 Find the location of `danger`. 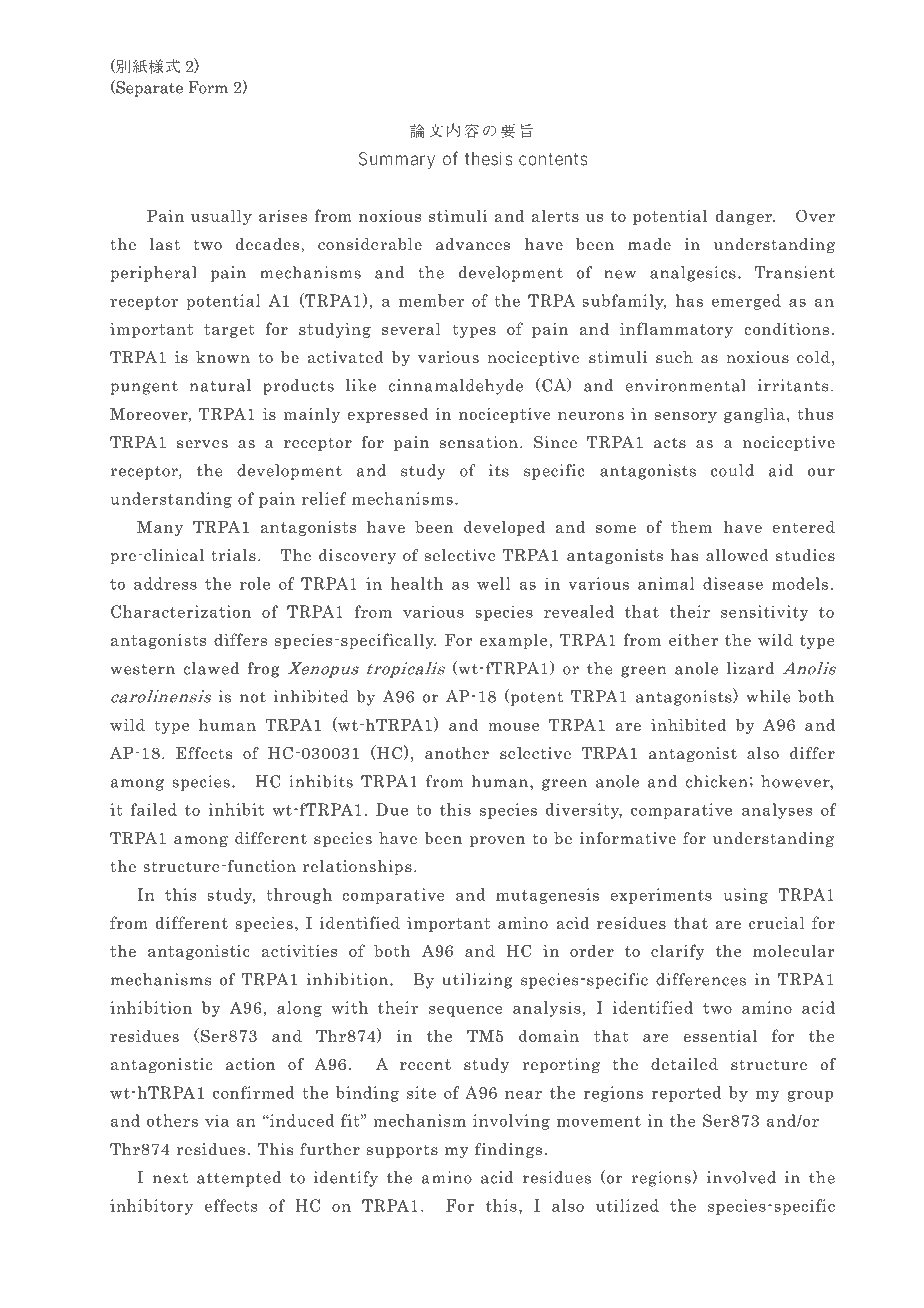

danger is located at coordinates (745, 217).
